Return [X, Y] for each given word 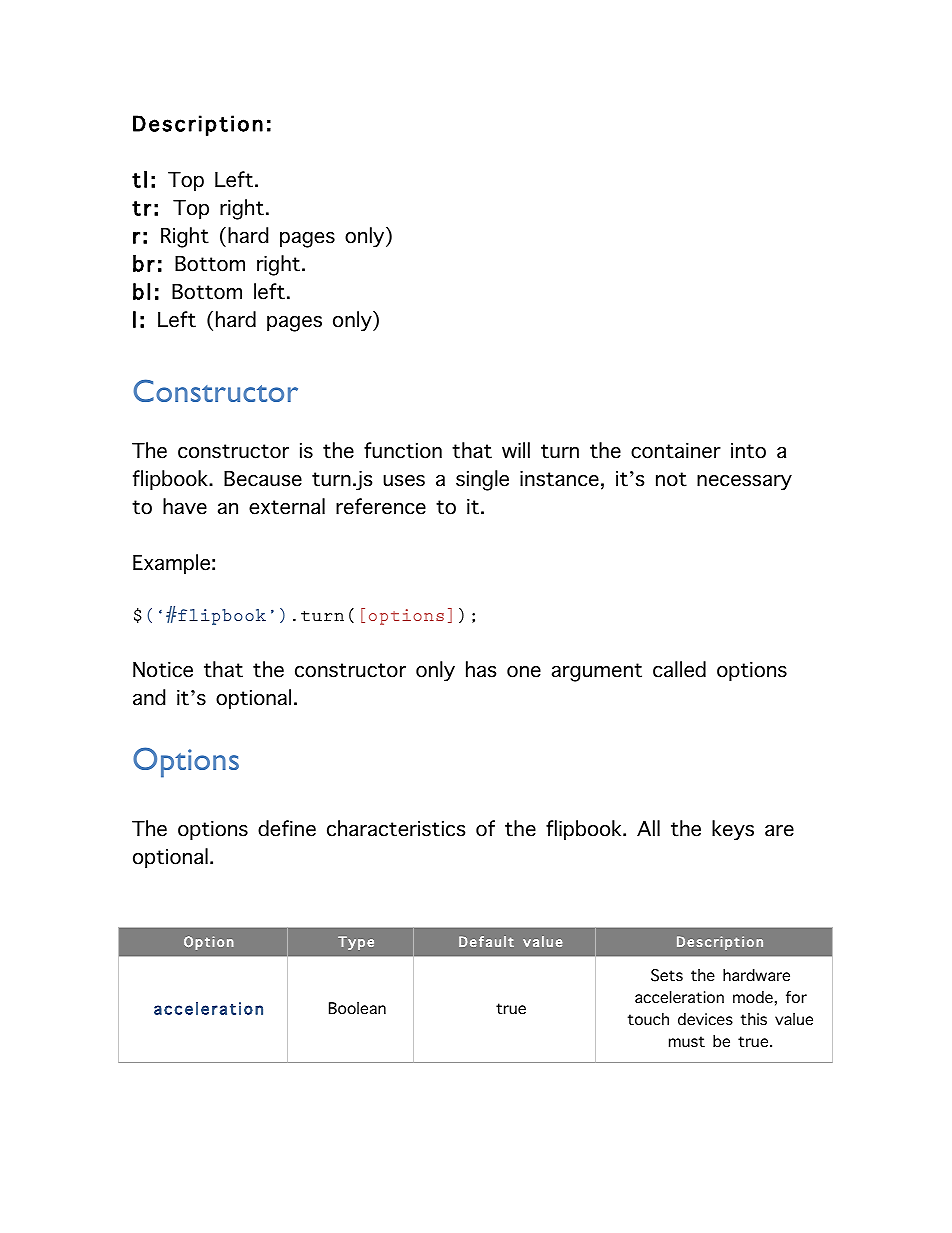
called [679, 669]
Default [486, 941]
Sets [667, 975]
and [149, 697]
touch [648, 1019]
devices [705, 1019]
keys [733, 830]
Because [263, 479]
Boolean [357, 1008]
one [524, 672]
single [482, 480]
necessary [744, 483]
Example [171, 564]
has [481, 669]
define [287, 828]
